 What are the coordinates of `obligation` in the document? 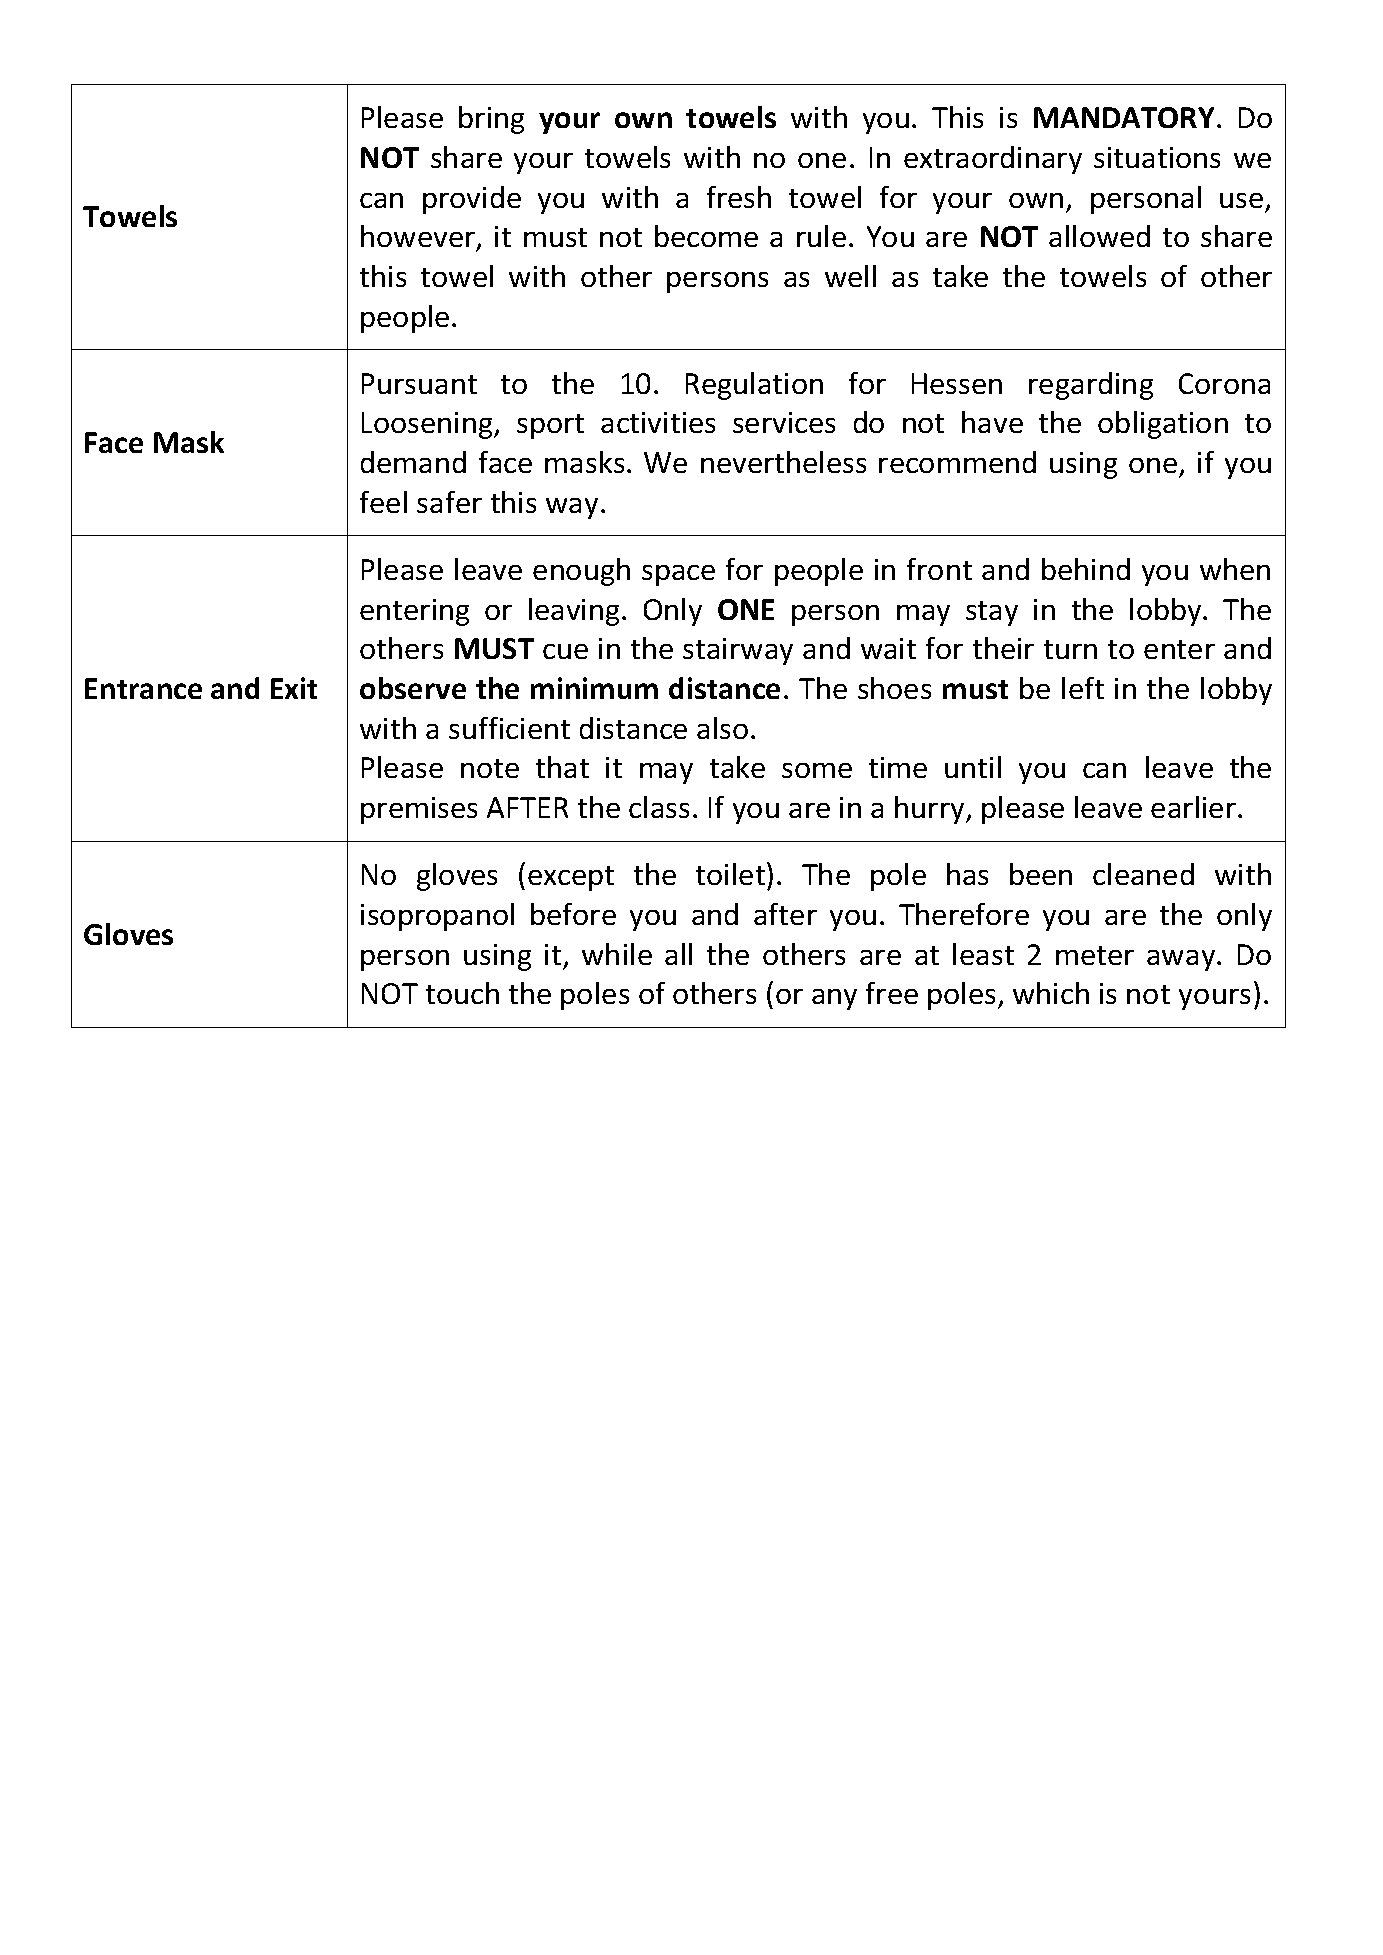 It's located at (1163, 425).
